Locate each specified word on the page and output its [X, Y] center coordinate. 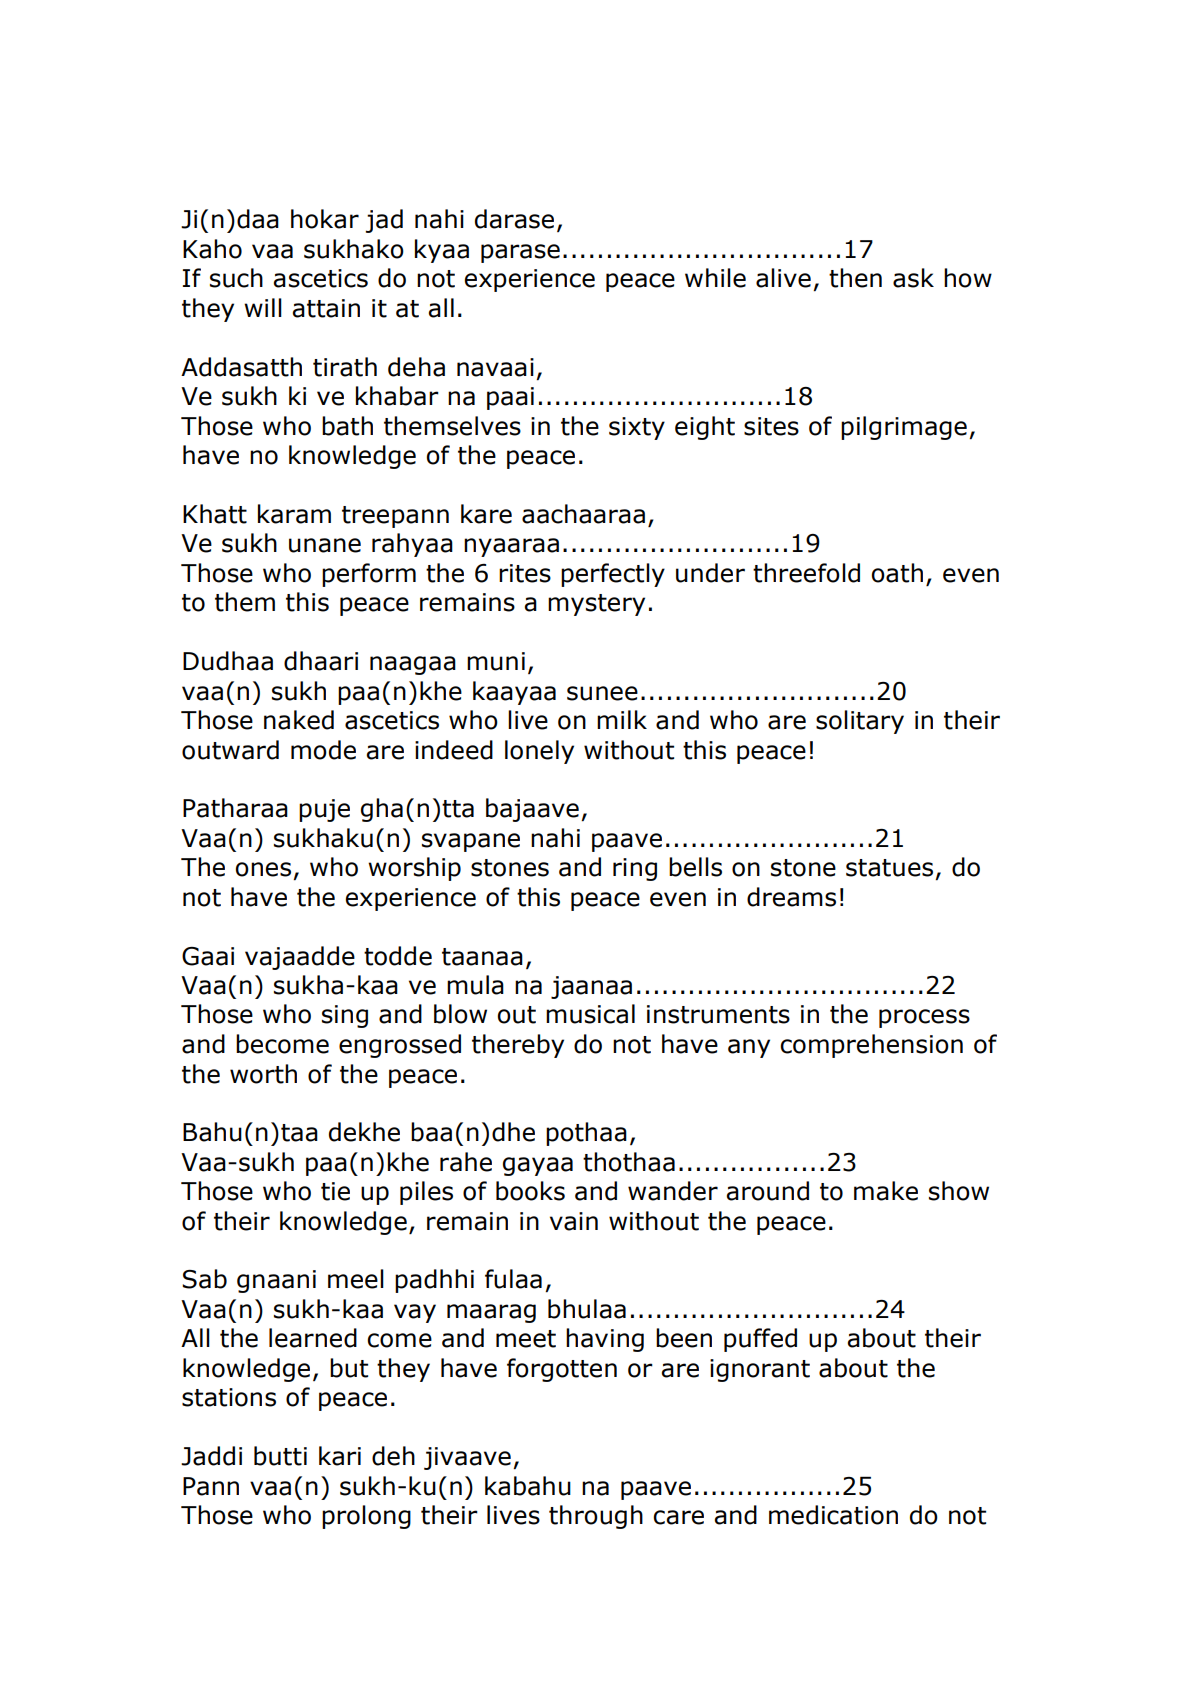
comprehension [871, 1046]
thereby [518, 1046]
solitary [860, 722]
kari [340, 1456]
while [715, 278]
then [855, 278]
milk [622, 719]
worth [263, 1074]
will [263, 307]
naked [299, 720]
